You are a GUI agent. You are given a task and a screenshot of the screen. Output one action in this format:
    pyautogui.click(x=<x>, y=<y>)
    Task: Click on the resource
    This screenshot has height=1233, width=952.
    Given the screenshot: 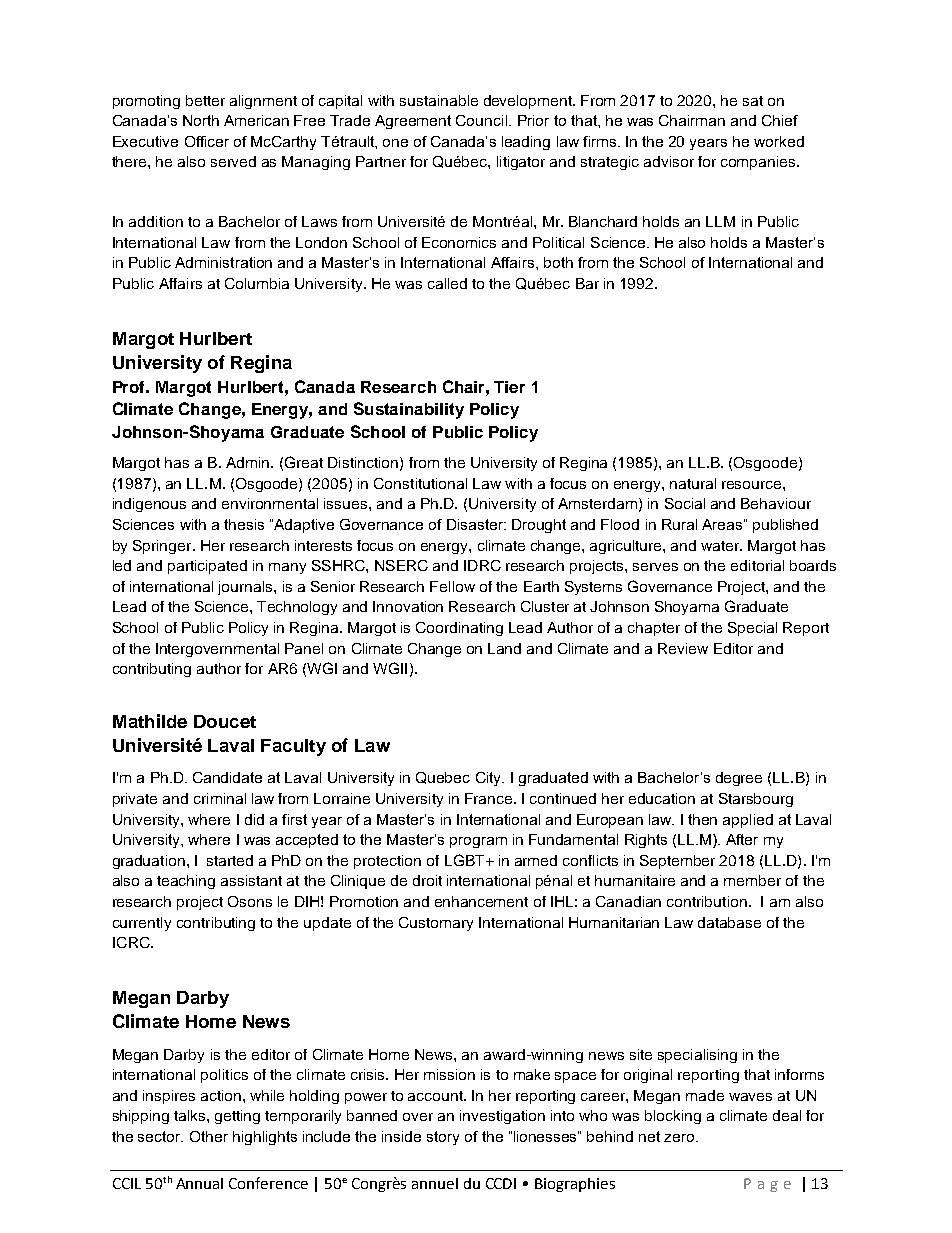 What is the action you would take?
    pyautogui.click(x=753, y=485)
